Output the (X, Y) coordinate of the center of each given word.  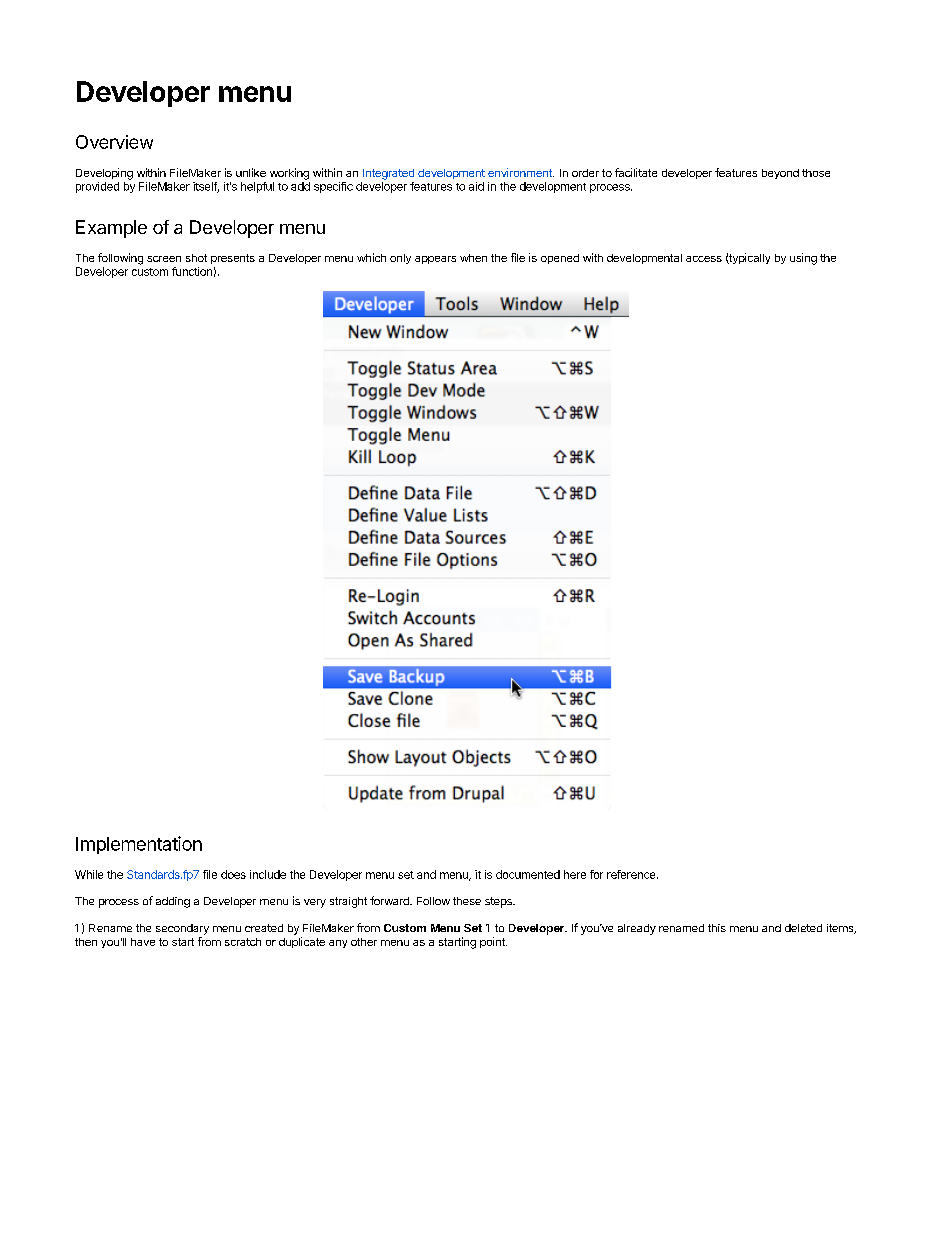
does (233, 874)
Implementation (139, 845)
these (467, 901)
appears (435, 260)
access (704, 259)
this (717, 928)
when (473, 258)
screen (164, 259)
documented (528, 874)
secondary (182, 929)
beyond (780, 174)
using (803, 259)
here (575, 874)
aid (476, 186)
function (192, 271)
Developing (104, 174)
